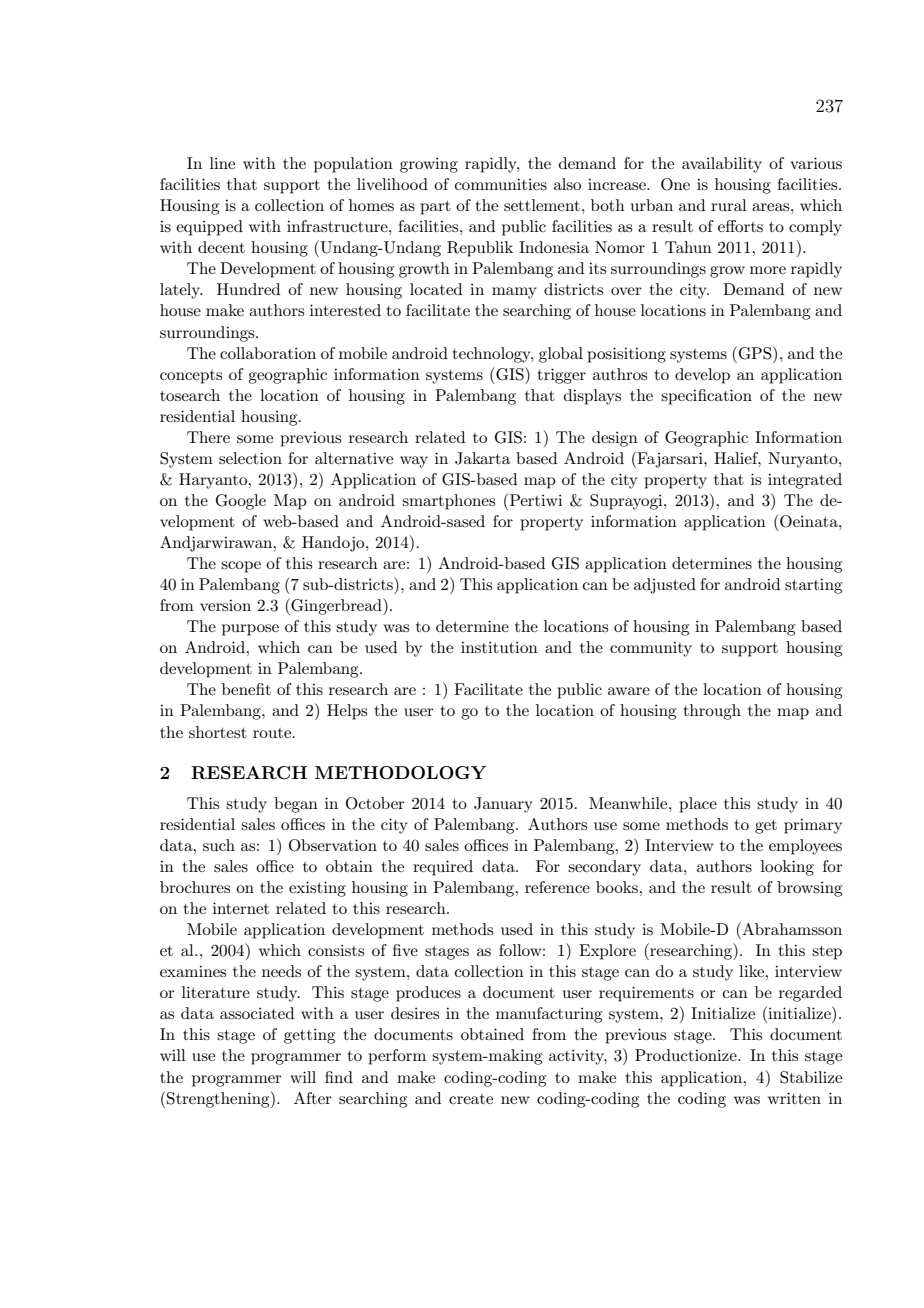 The height and width of the image is (1308, 924). I want to click on communities, so click(501, 184).
